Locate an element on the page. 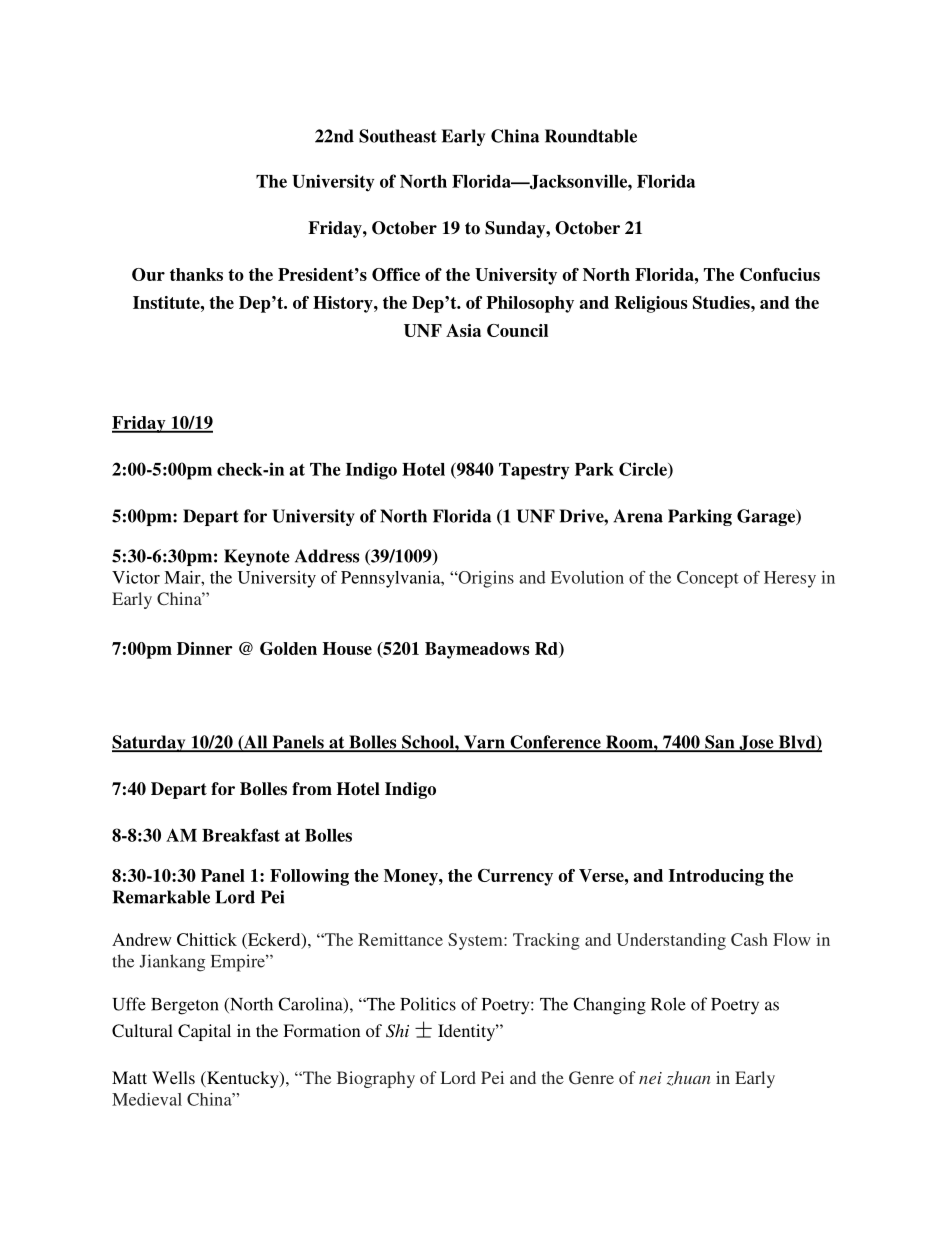 This page has height=1233, width=952. Introducing is located at coordinates (716, 877).
